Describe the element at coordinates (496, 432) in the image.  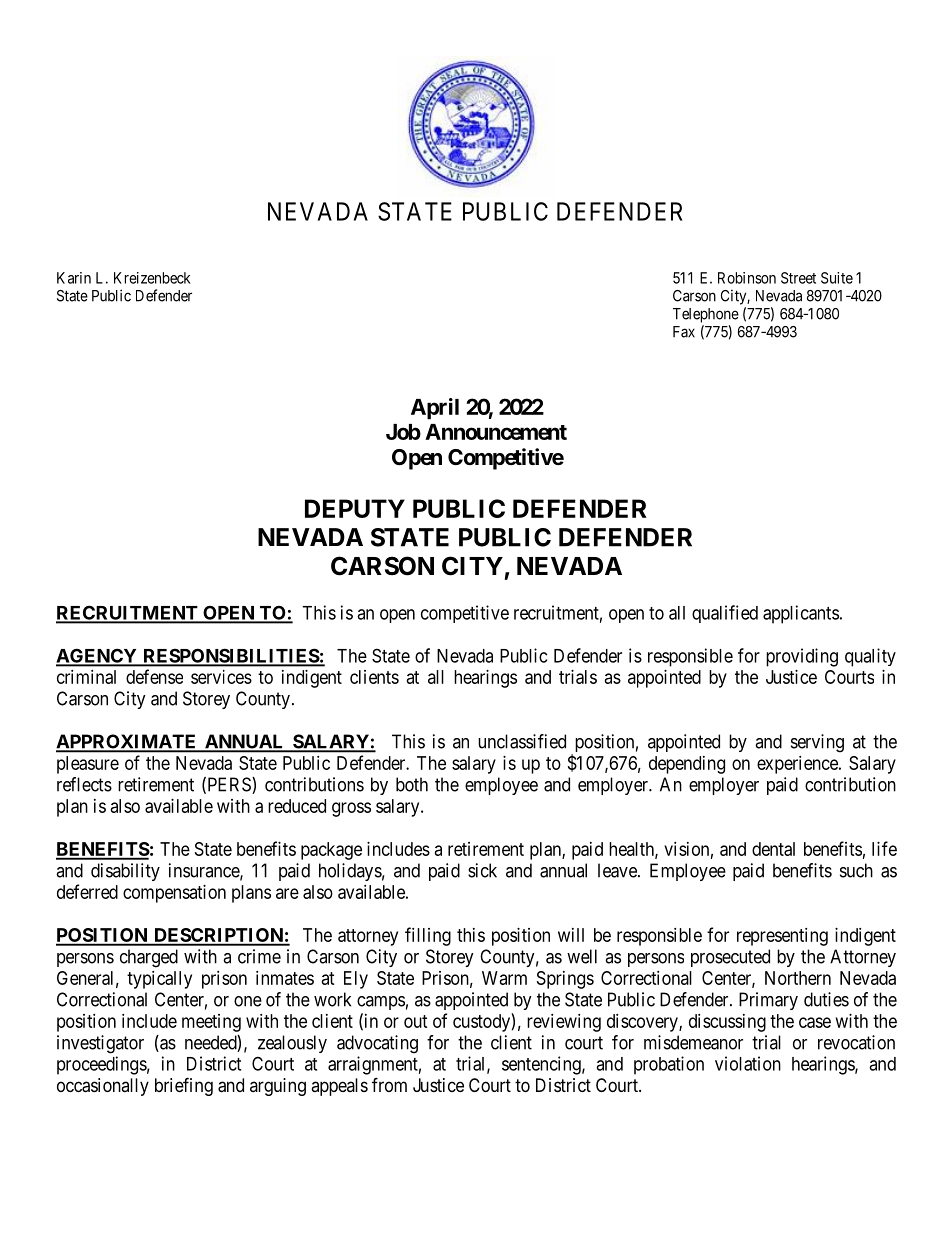
I see `Announcement` at that location.
